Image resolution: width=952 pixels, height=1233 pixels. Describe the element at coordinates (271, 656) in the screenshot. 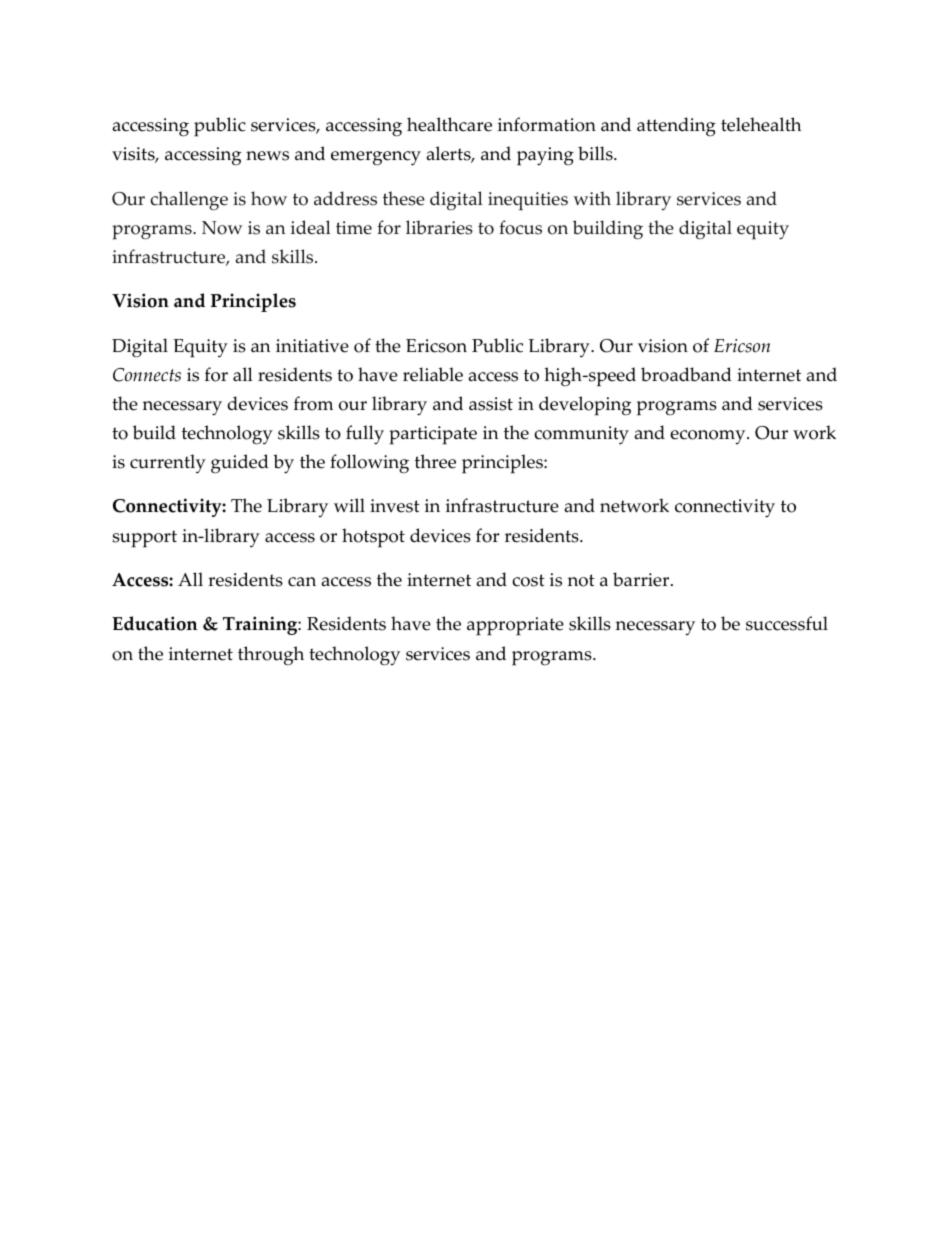

I see `through` at that location.
